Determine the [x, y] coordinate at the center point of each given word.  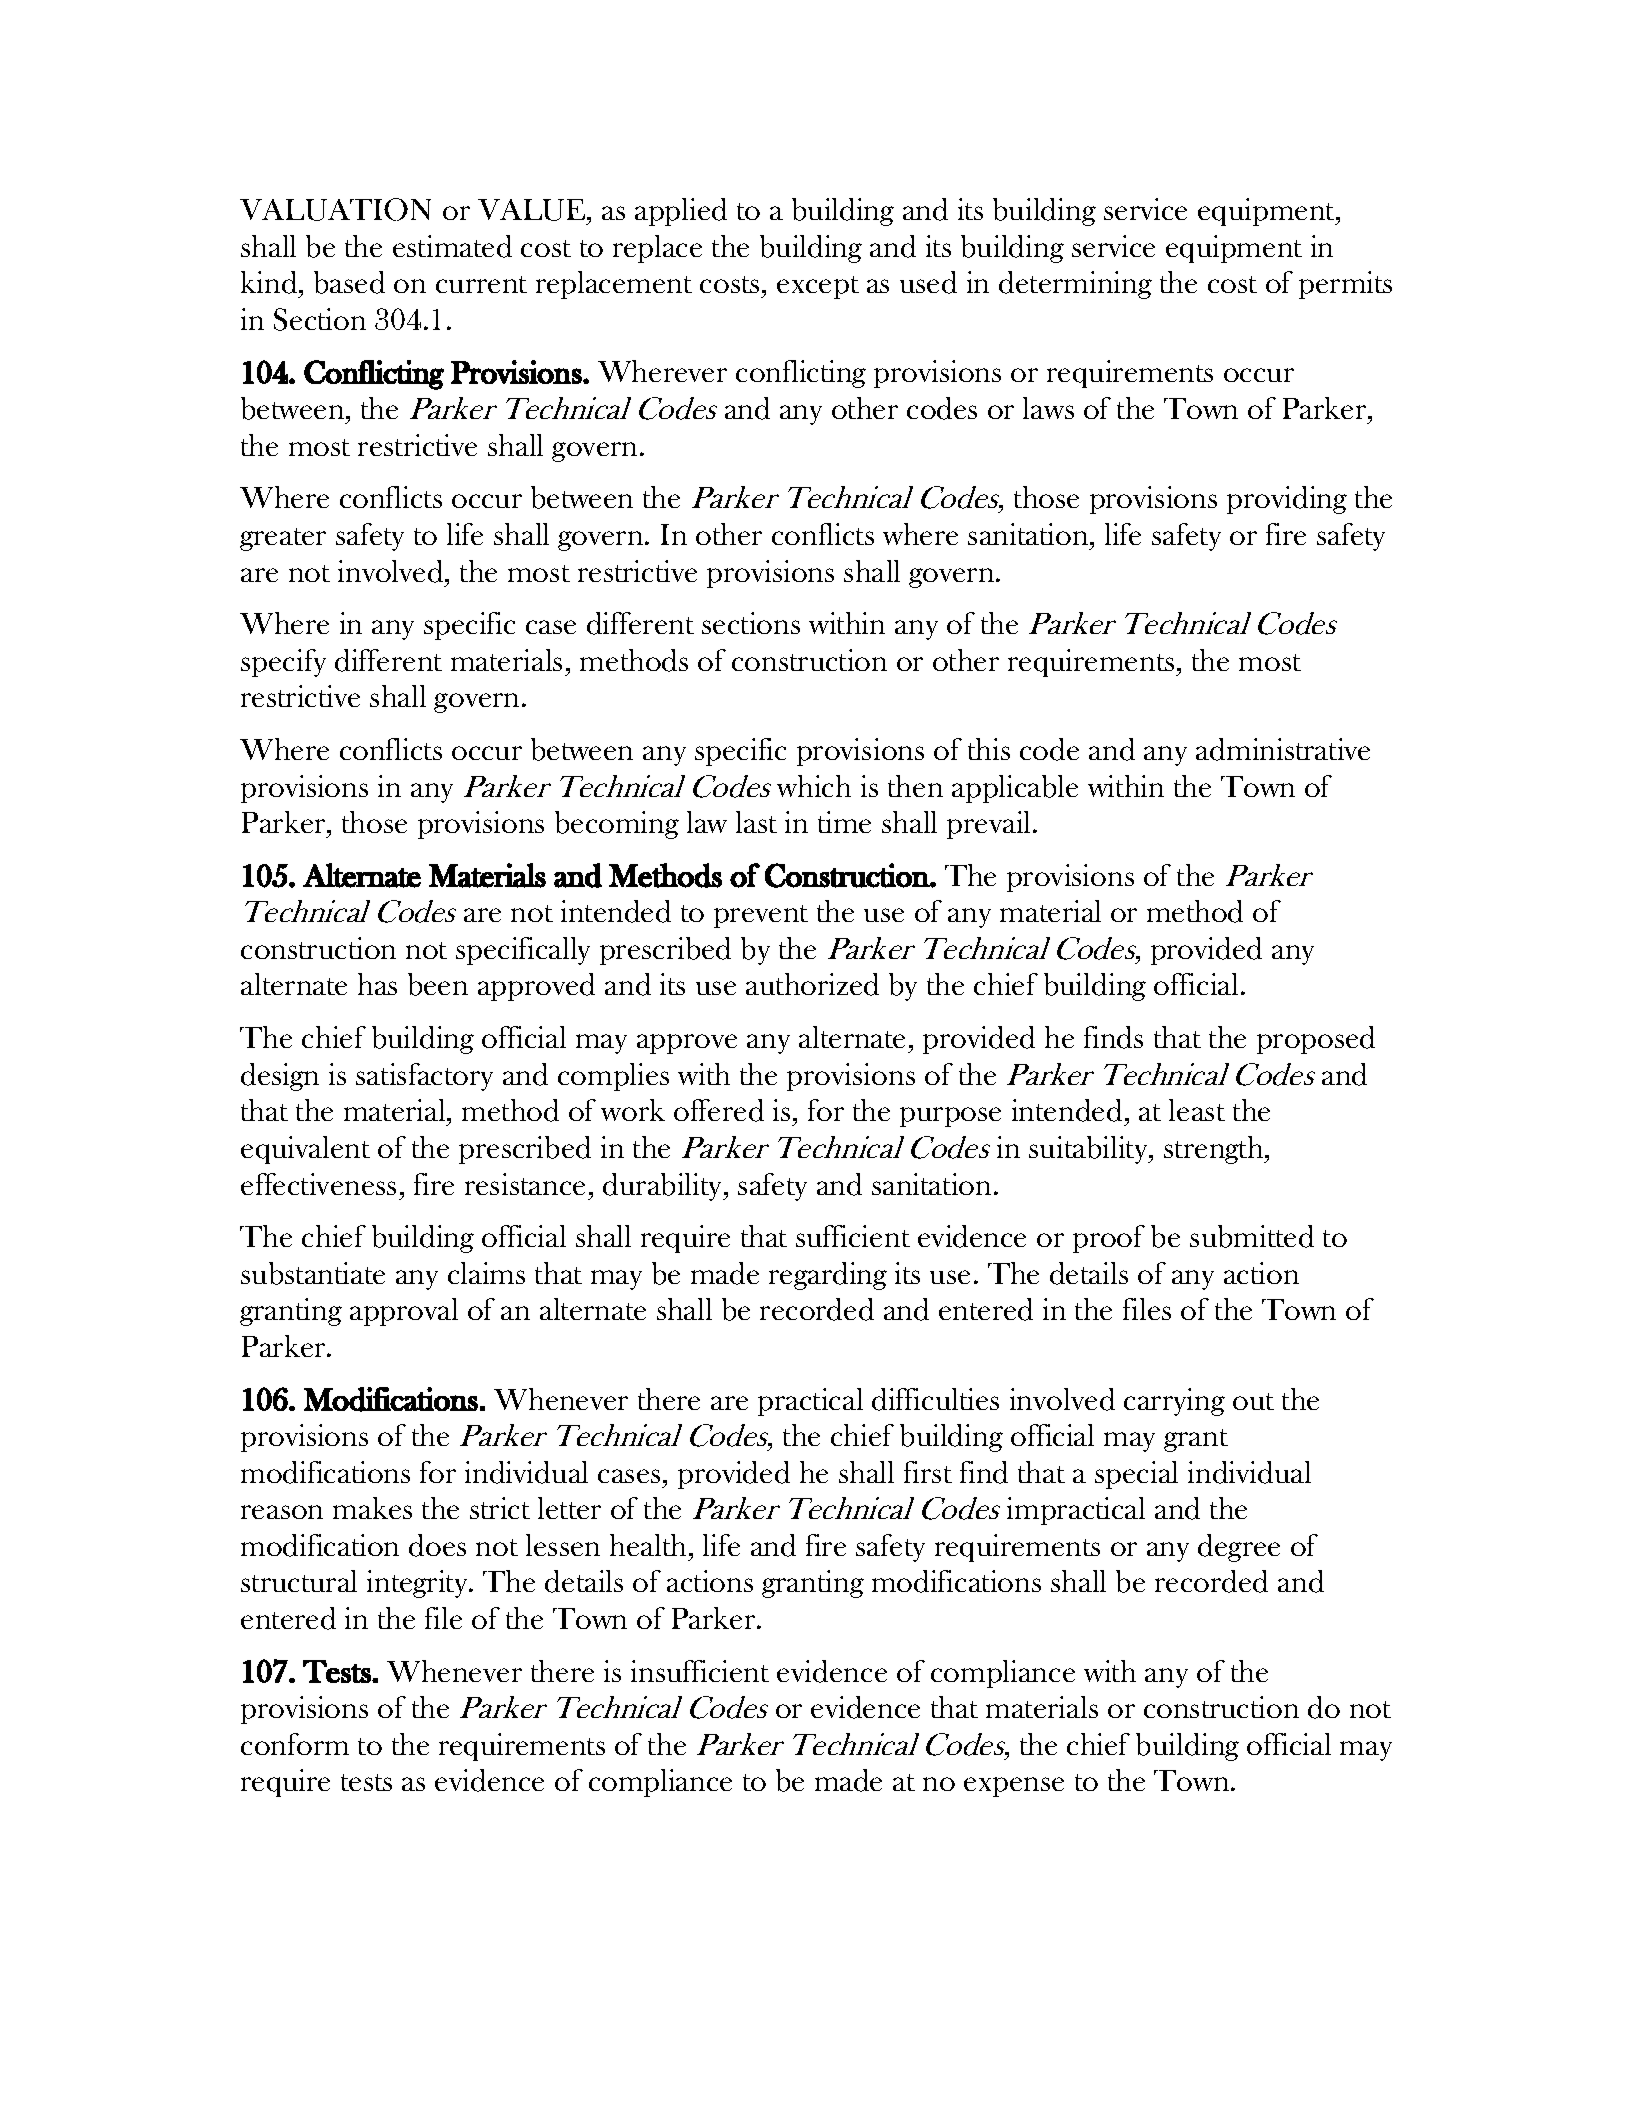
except [818, 287]
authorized [812, 984]
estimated [452, 246]
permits [1345, 285]
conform [295, 1744]
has [377, 984]
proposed [1316, 1040]
